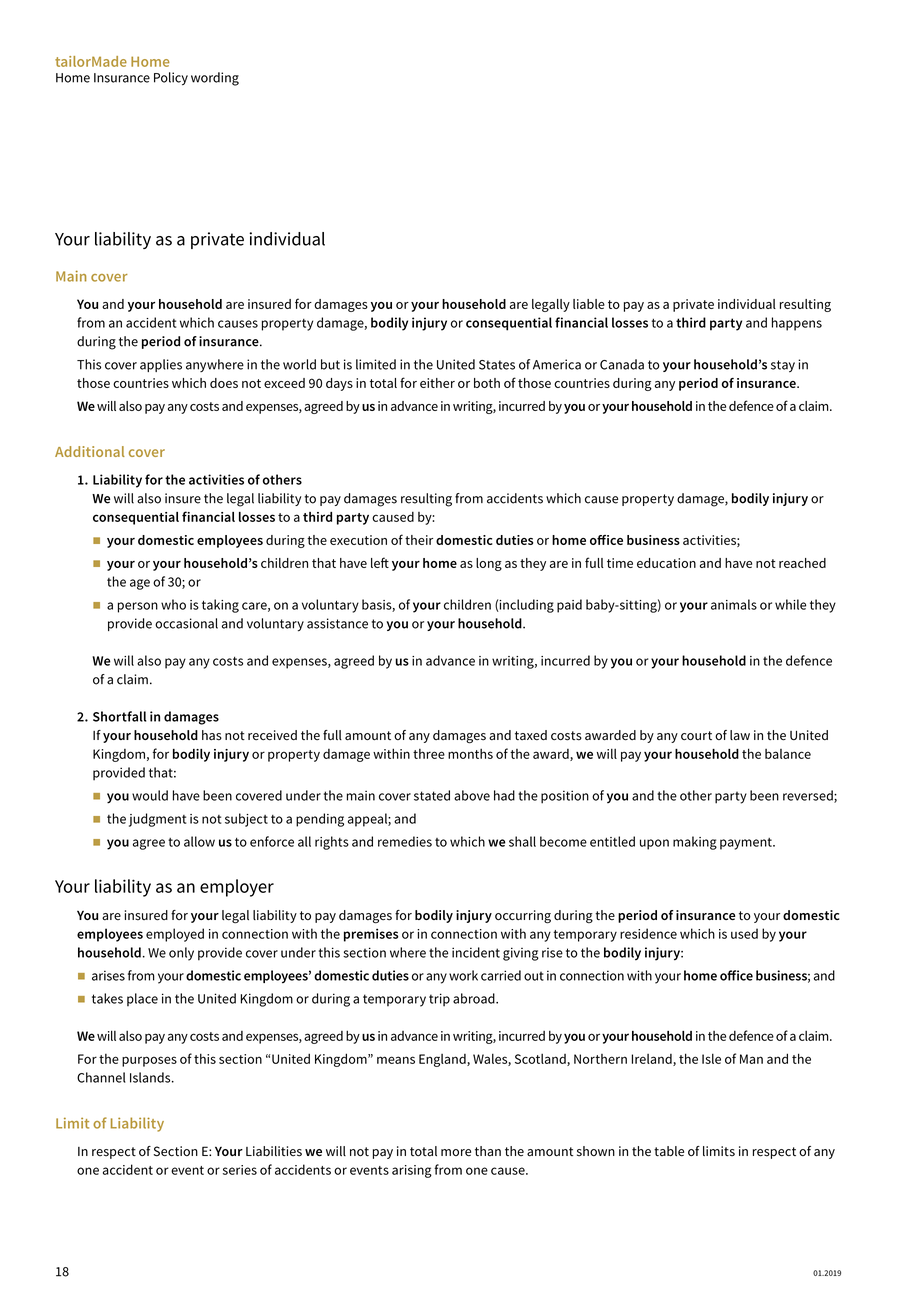 This document has height=1308, width=924. I want to click on Policy, so click(171, 79).
